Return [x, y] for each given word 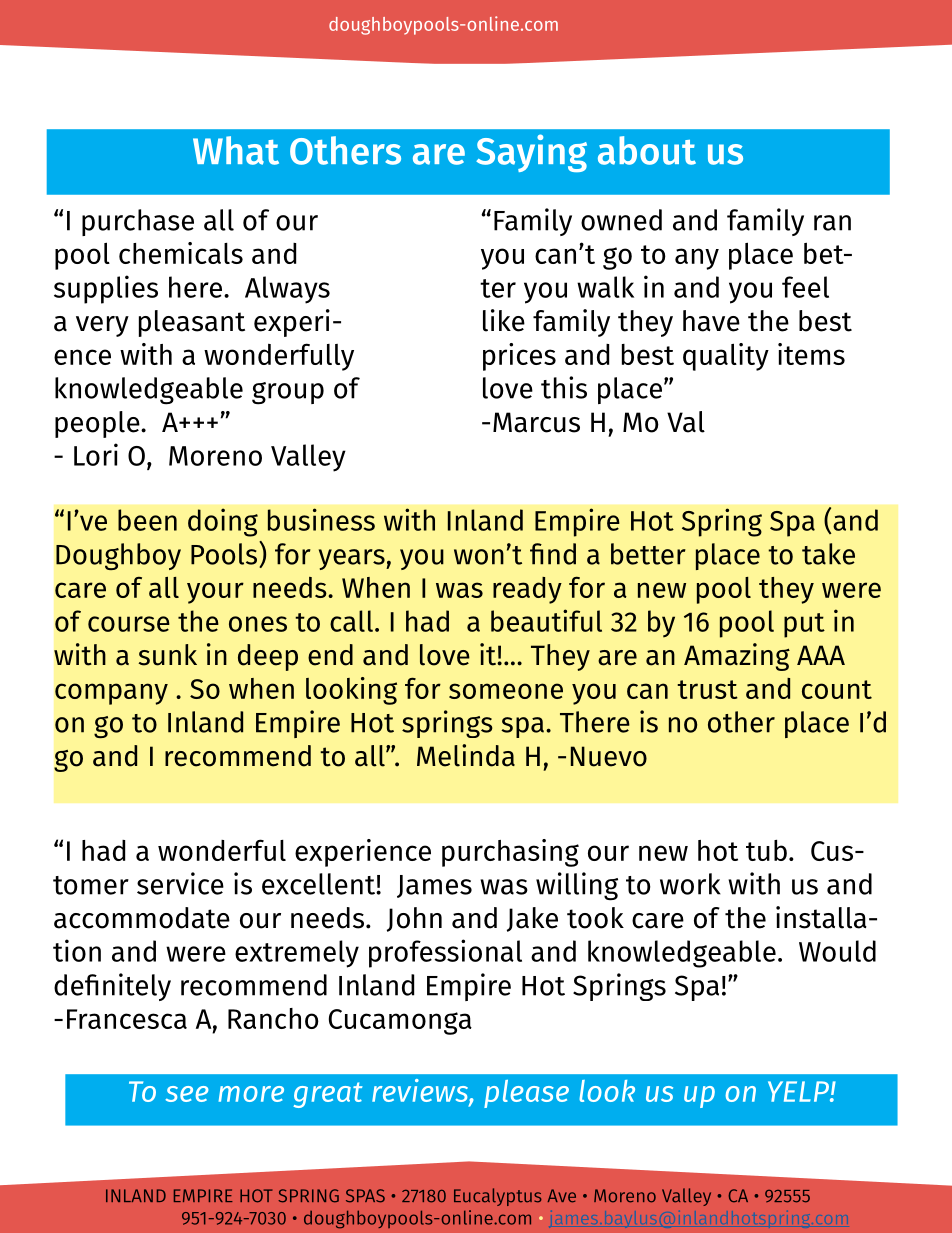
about [647, 150]
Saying [531, 153]
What [236, 150]
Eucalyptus [498, 1197]
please [526, 1094]
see [187, 1094]
